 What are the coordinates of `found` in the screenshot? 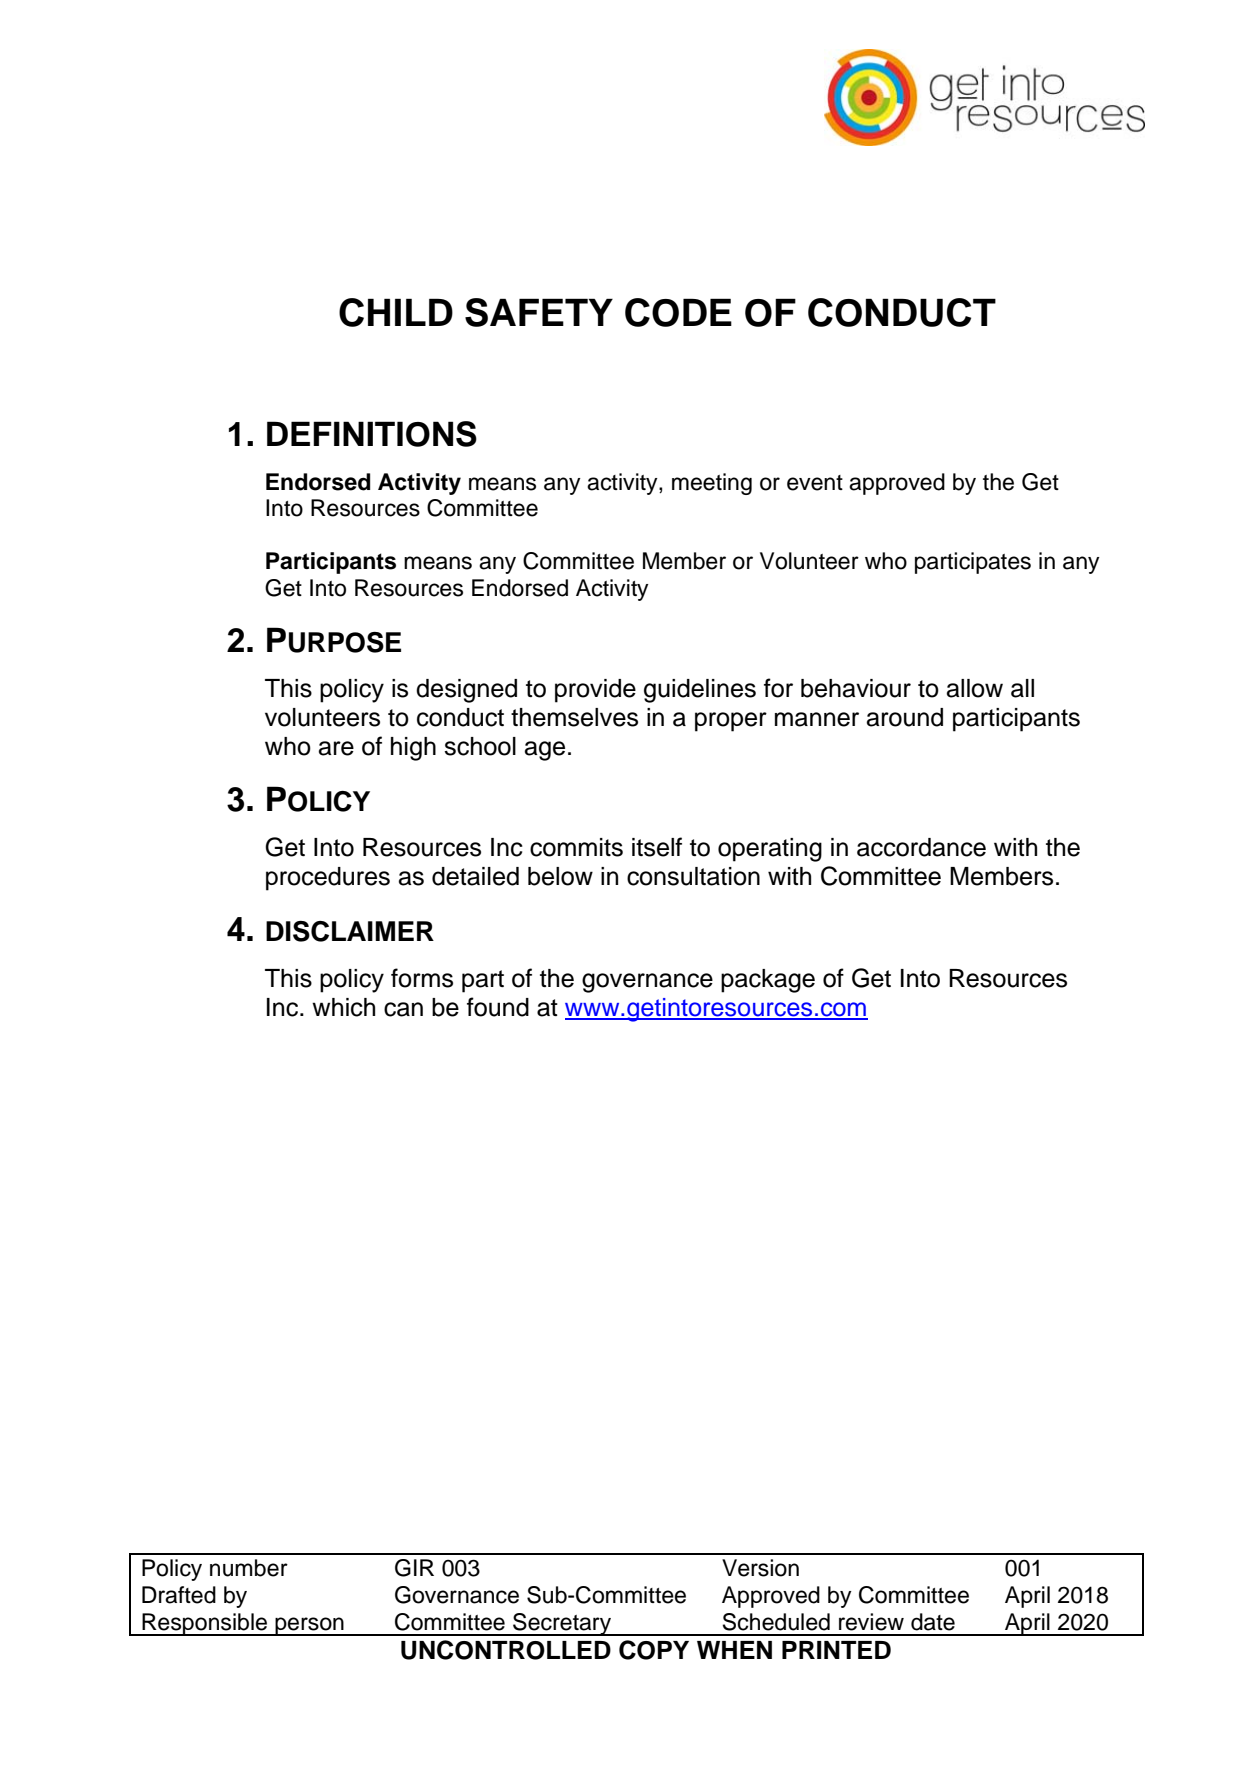 It's located at (498, 1007).
